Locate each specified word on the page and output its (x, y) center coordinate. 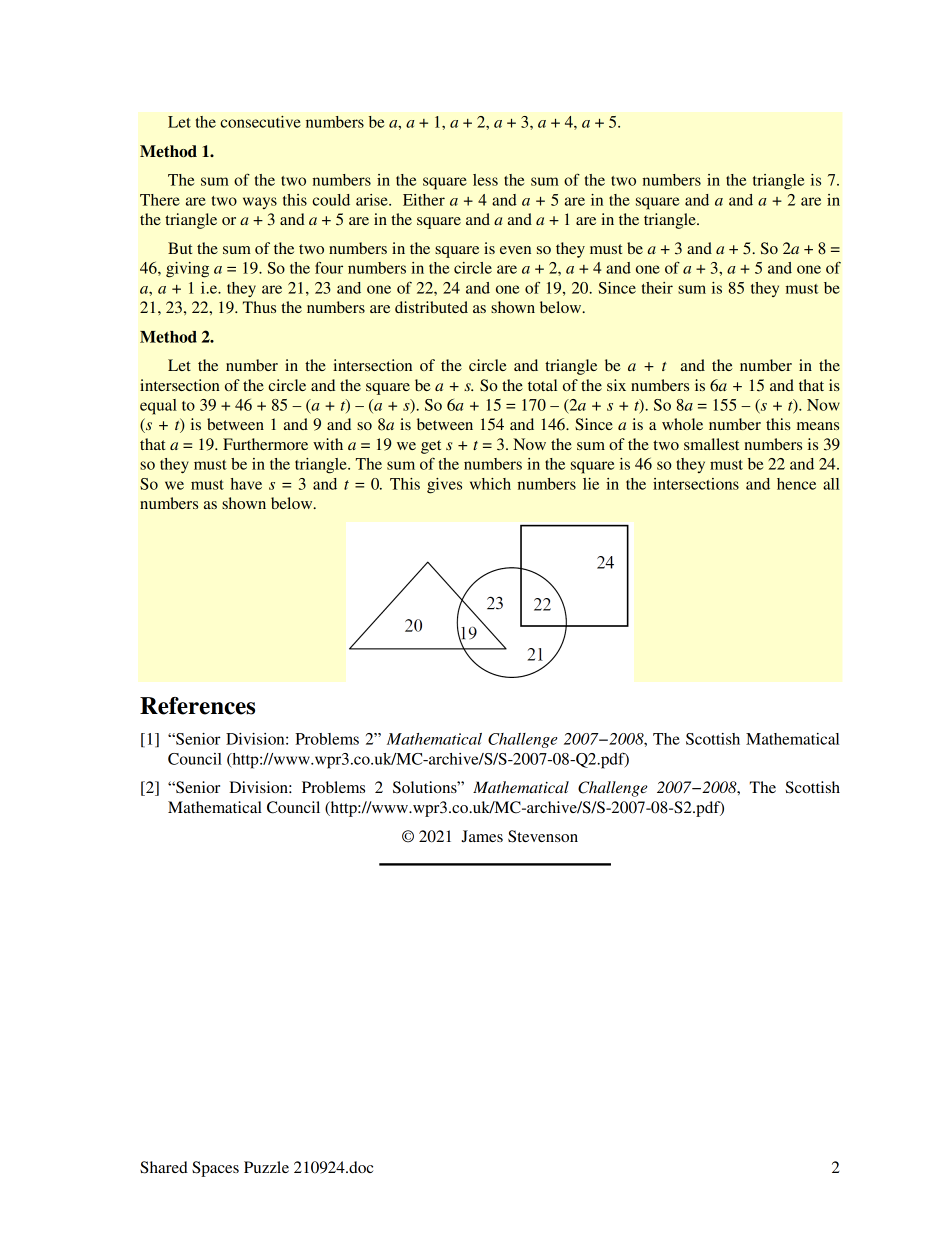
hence (796, 484)
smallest (711, 444)
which (490, 484)
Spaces (215, 1169)
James (482, 836)
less (485, 180)
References (197, 706)
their (657, 288)
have (246, 484)
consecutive (260, 122)
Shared (164, 1167)
